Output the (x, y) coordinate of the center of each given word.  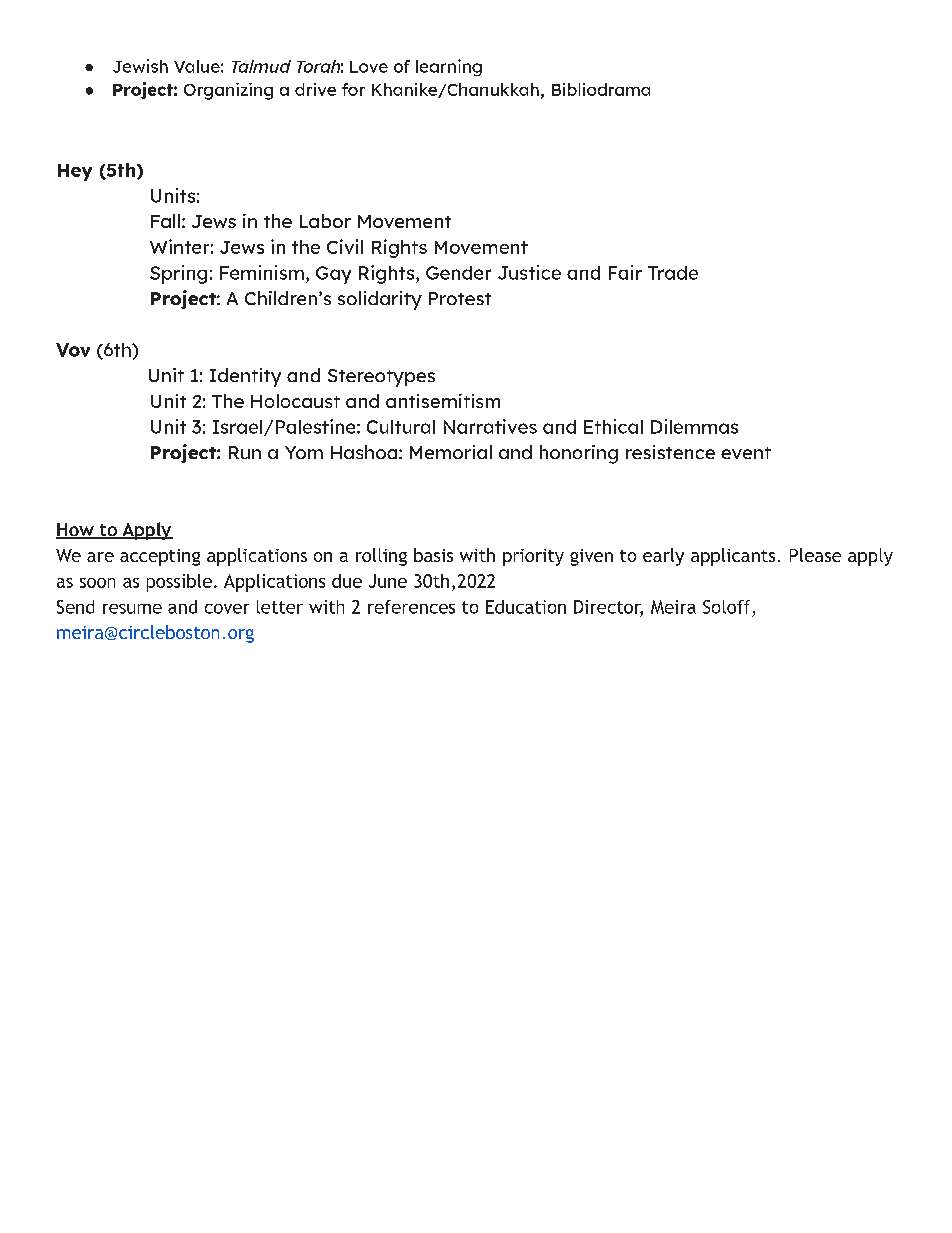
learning (449, 67)
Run (245, 452)
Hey (75, 172)
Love (369, 67)
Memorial (451, 452)
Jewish (140, 66)
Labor (325, 221)
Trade (673, 273)
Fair (625, 272)
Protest (460, 298)
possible (179, 583)
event (746, 453)
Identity (245, 377)
